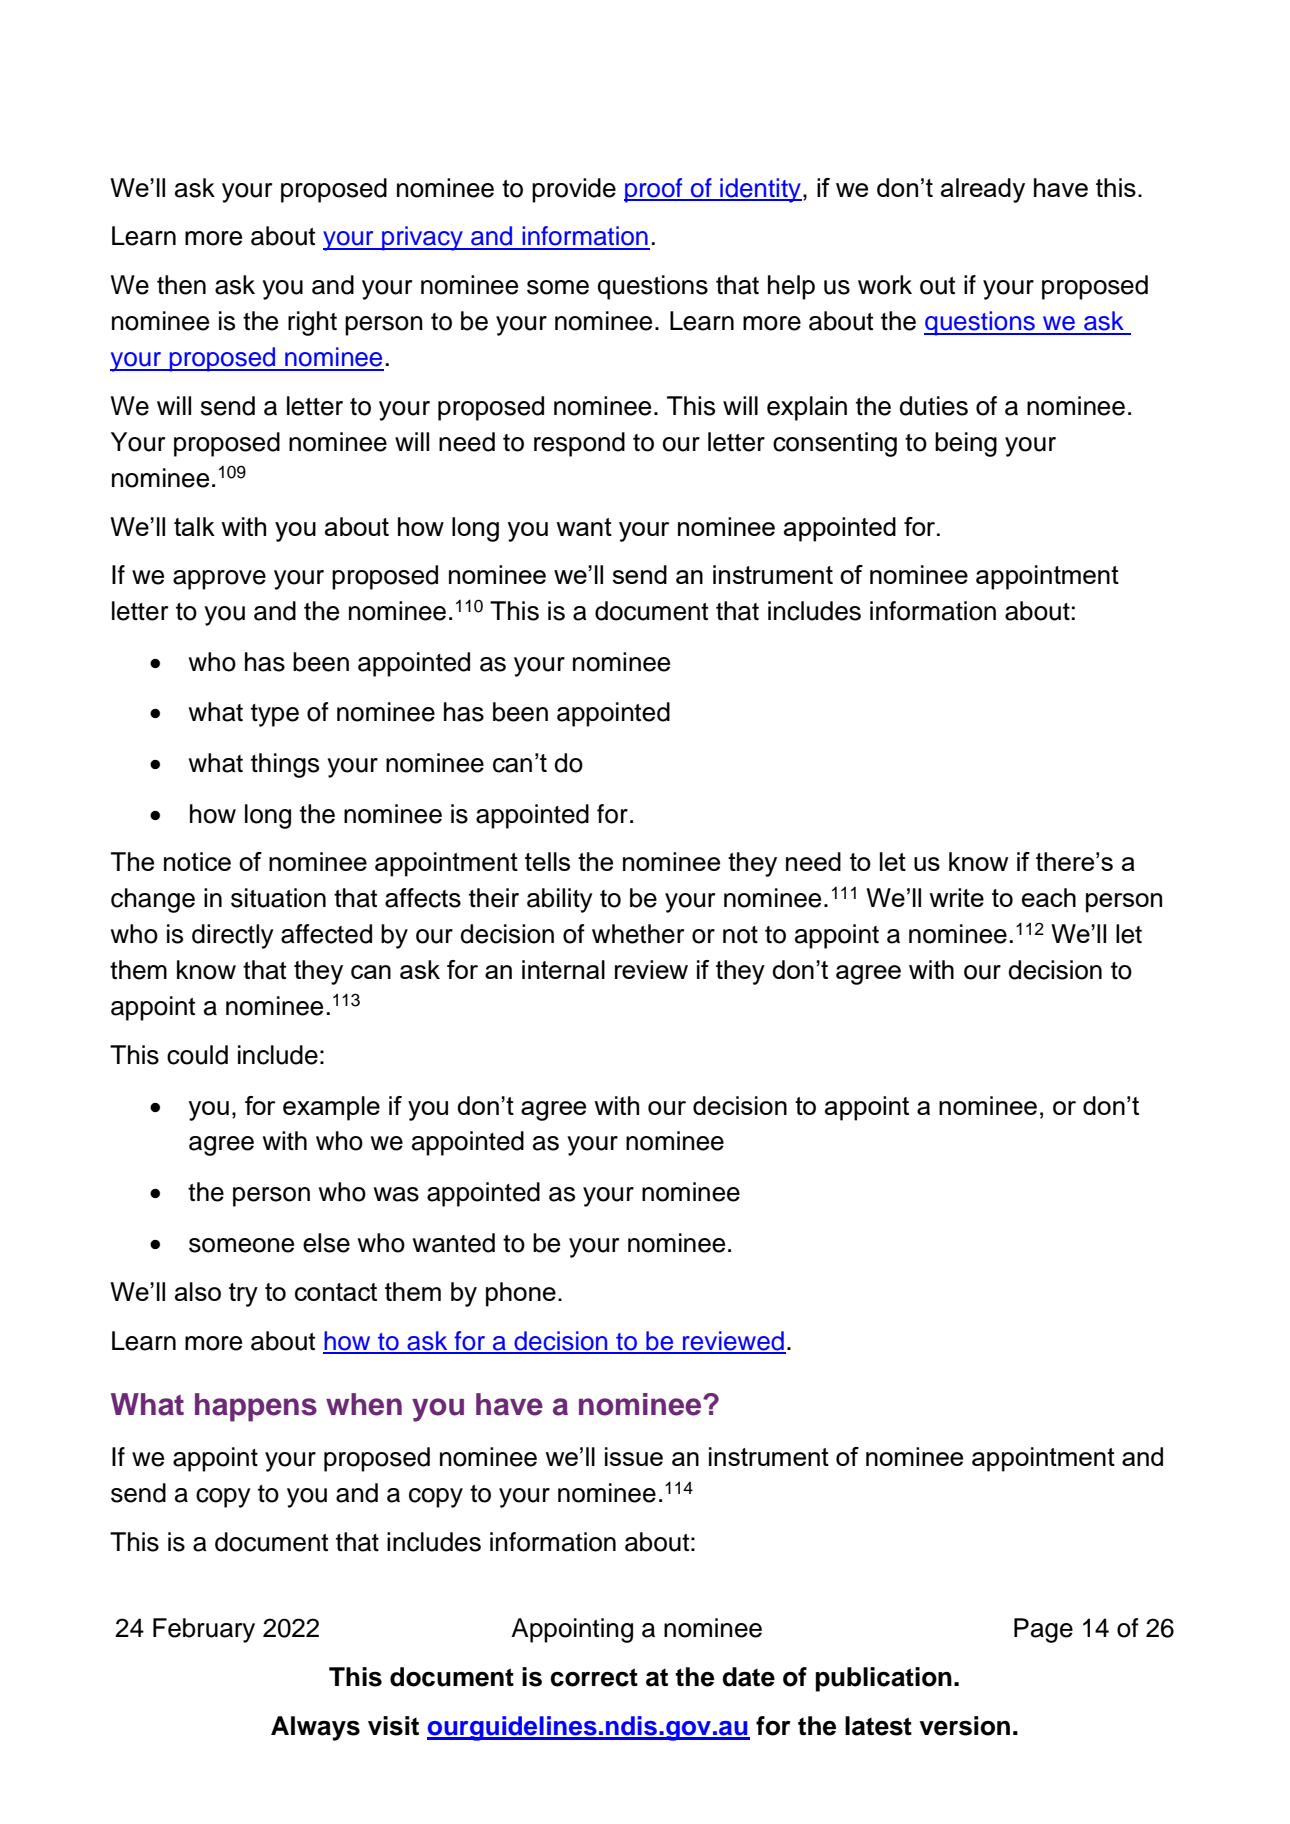  Describe the element at coordinates (563, 969) in the screenshot. I see `internal` at that location.
